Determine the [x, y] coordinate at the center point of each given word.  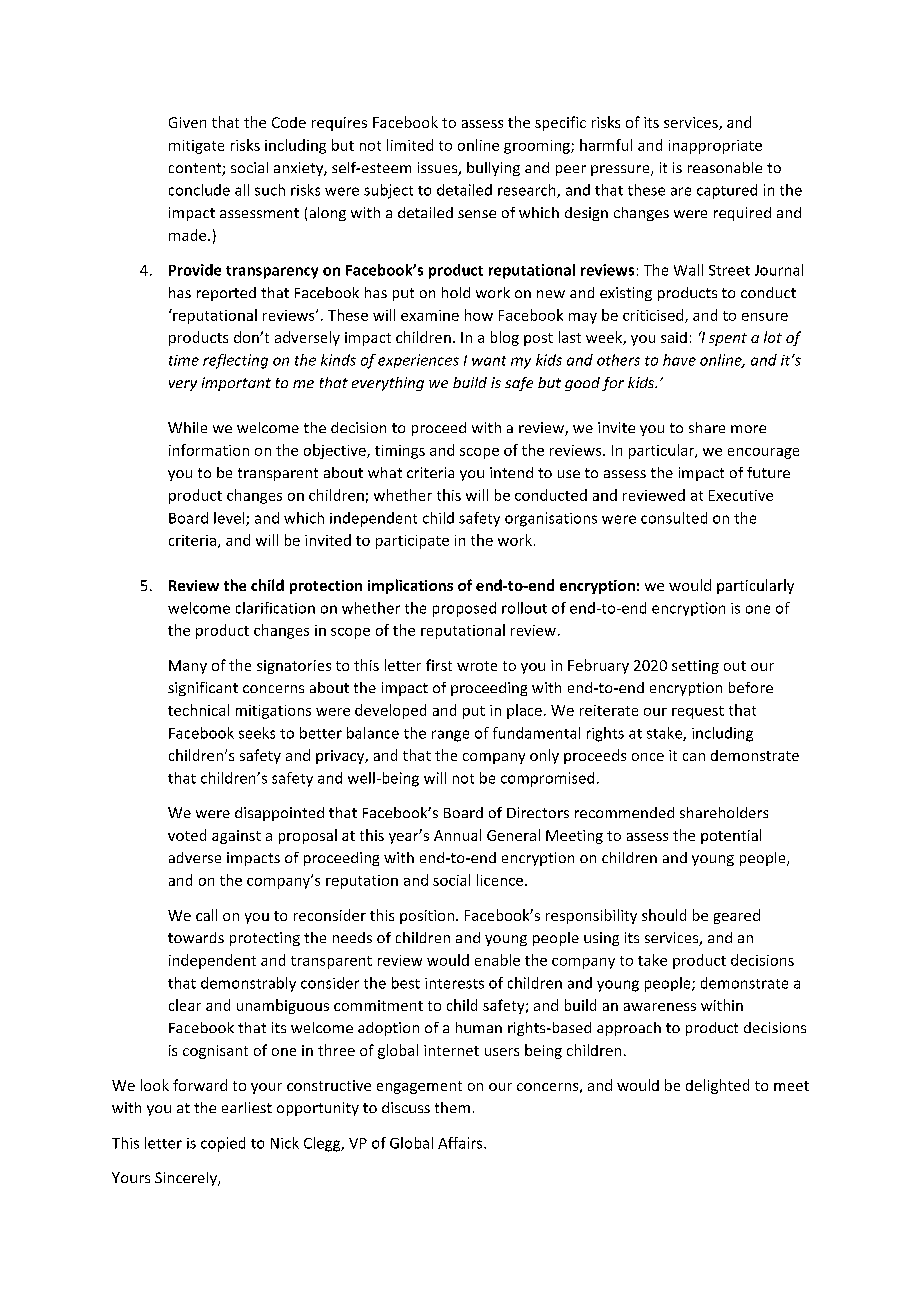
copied [223, 1144]
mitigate [196, 147]
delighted [717, 1086]
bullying [493, 169]
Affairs [461, 1143]
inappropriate [715, 147]
